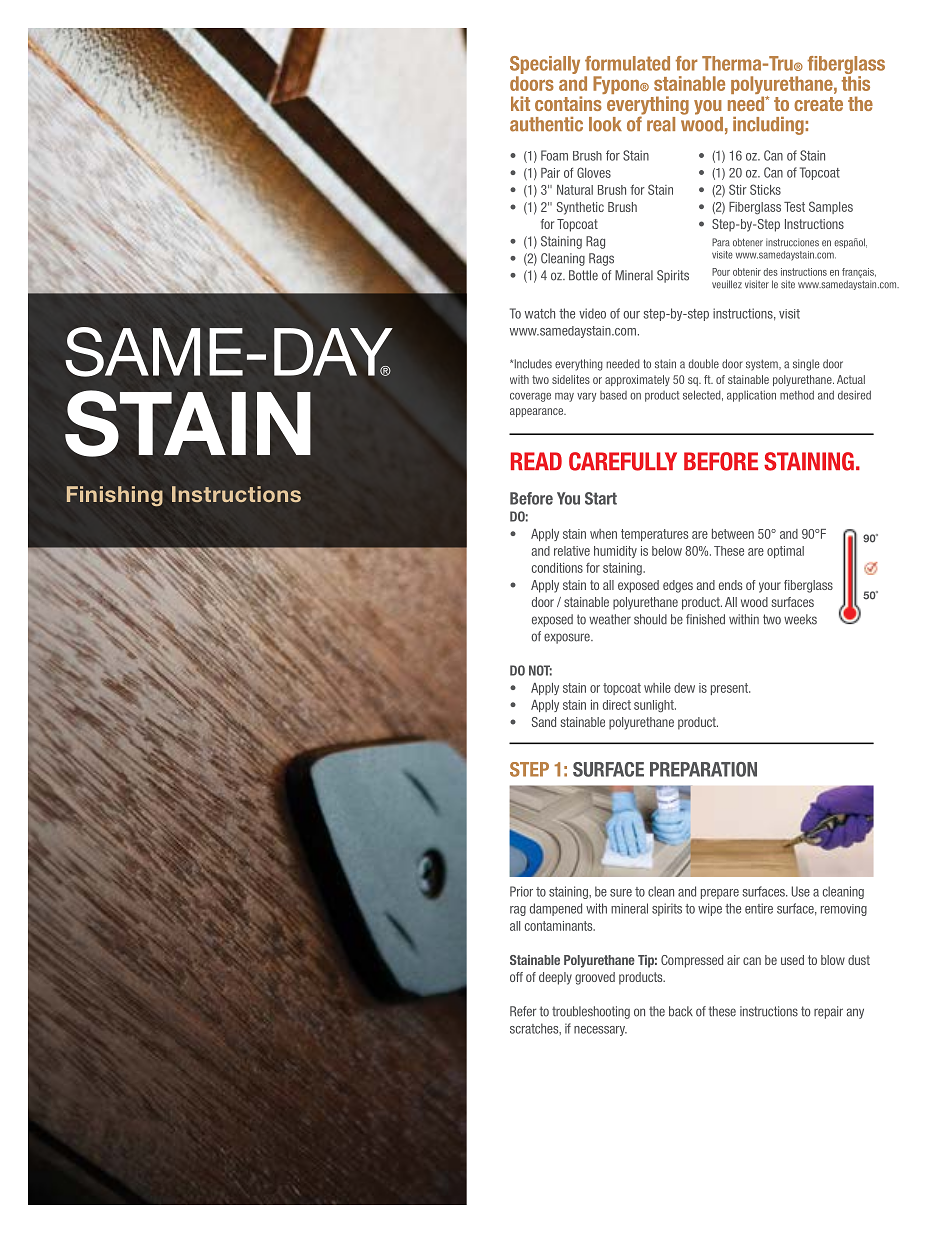 The width and height of the image is (952, 1233). What do you see at coordinates (530, 397) in the image?
I see `coverage` at bounding box center [530, 397].
